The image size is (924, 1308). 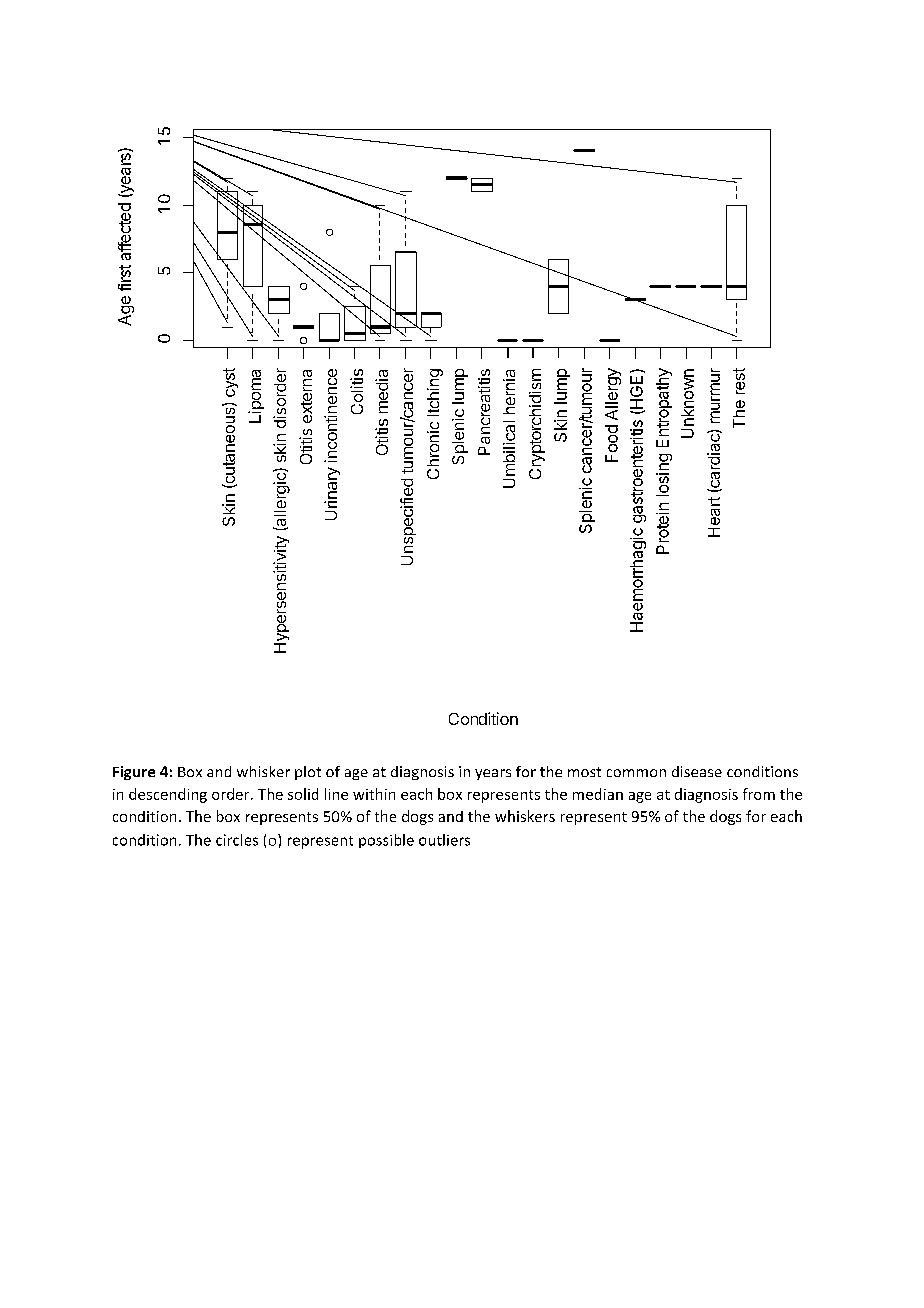 I want to click on descending, so click(x=168, y=795).
